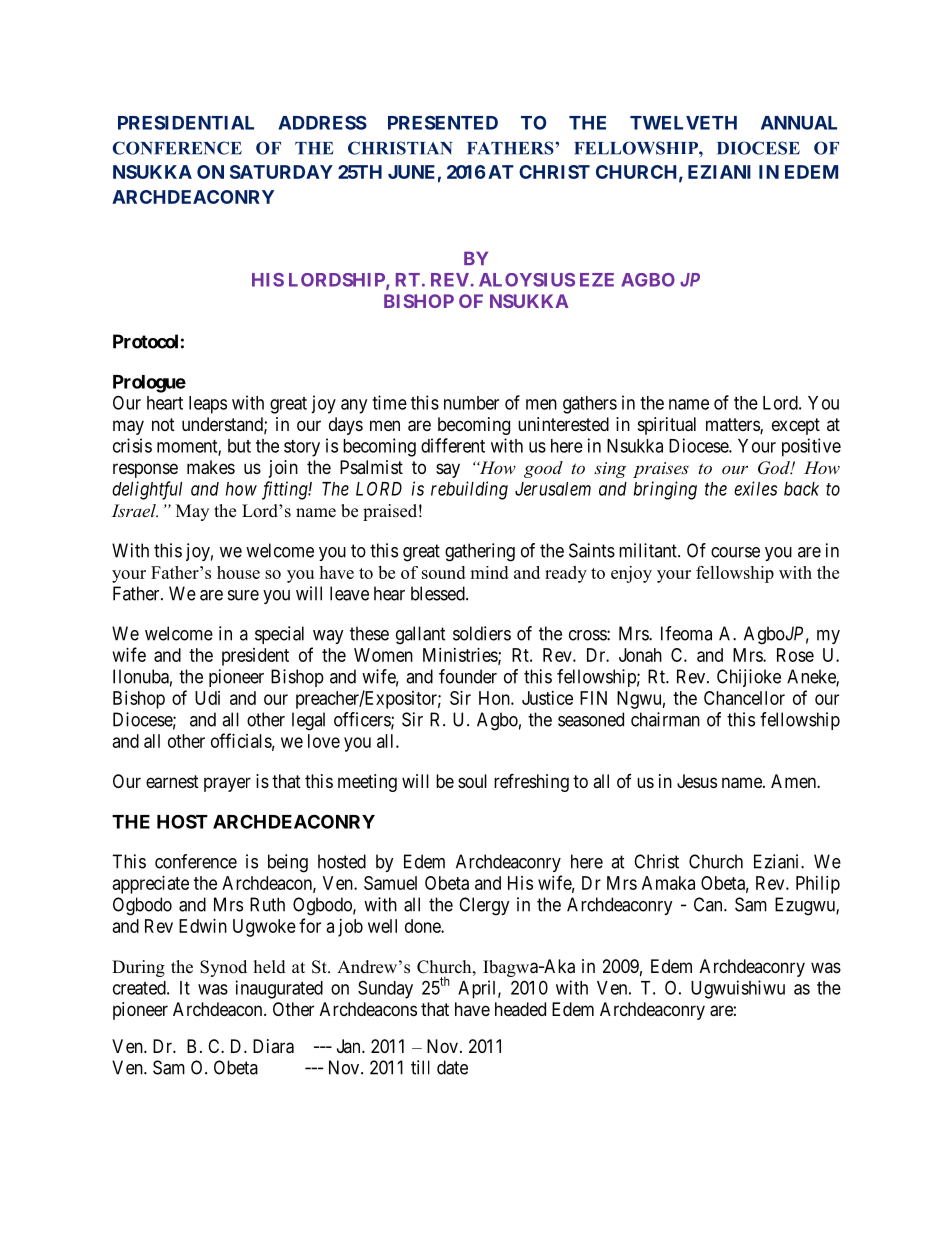  I want to click on soul, so click(472, 781).
